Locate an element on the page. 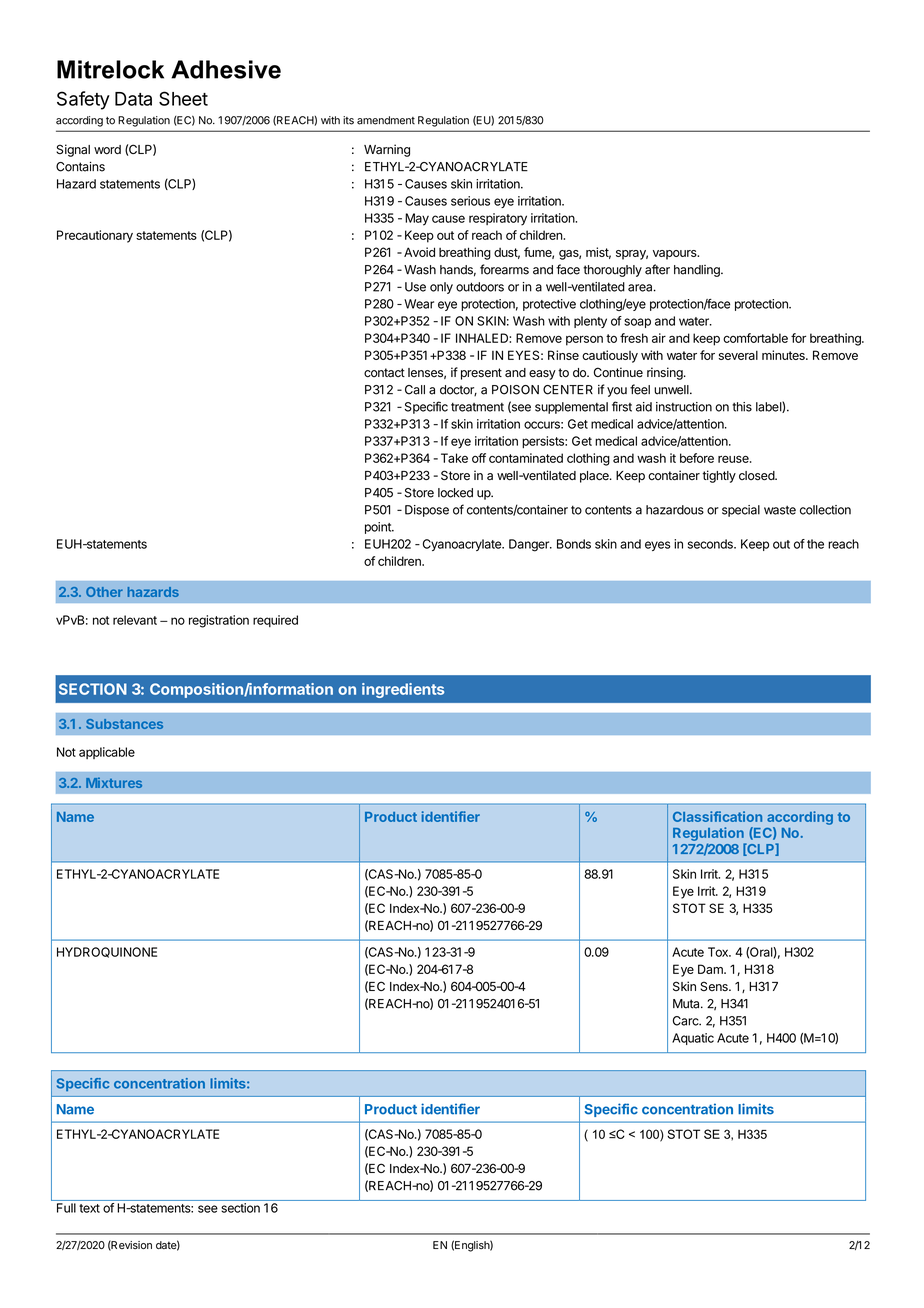 This image has height=1308, width=924. Tox is located at coordinates (719, 952).
